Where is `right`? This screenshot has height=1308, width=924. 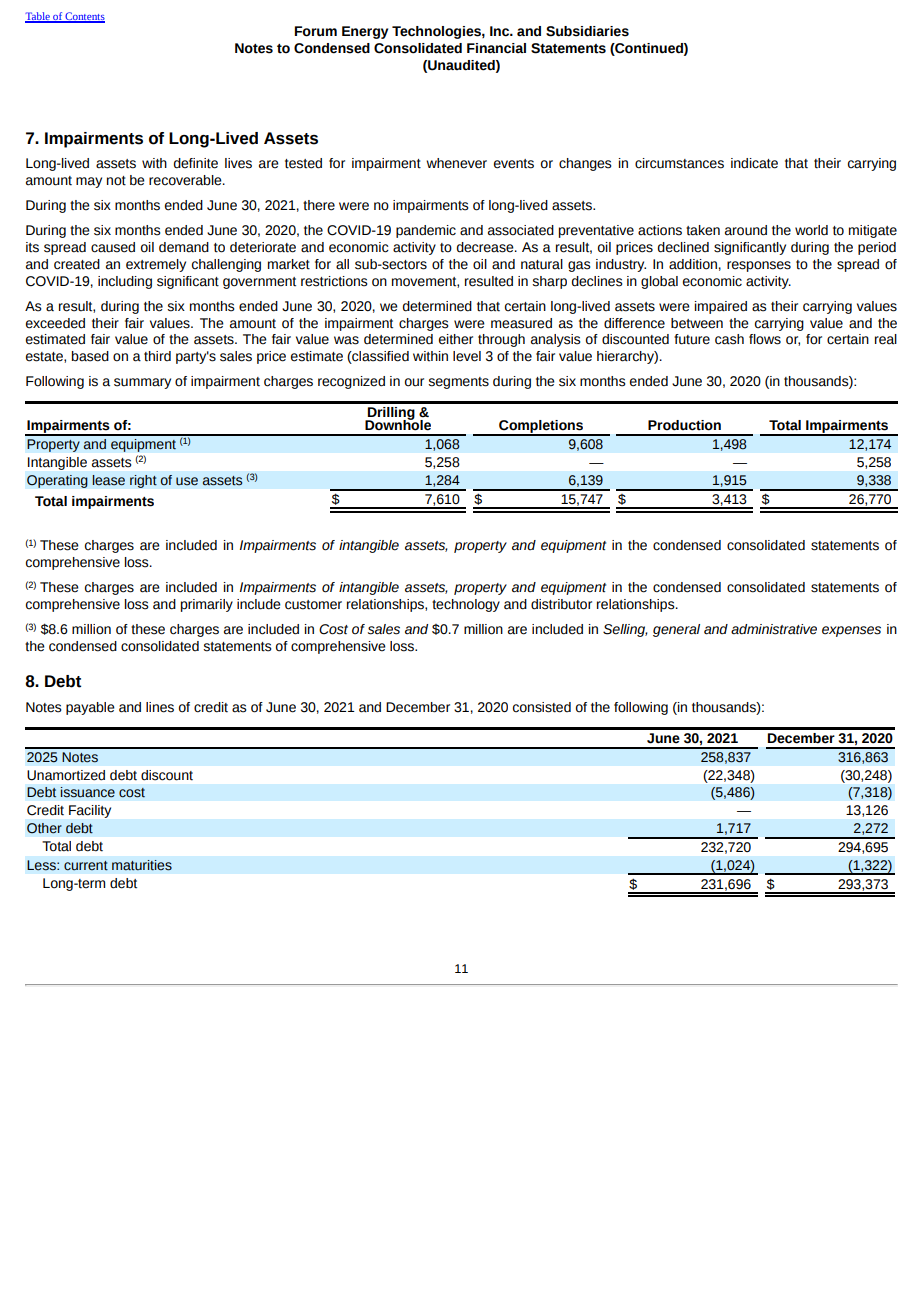
right is located at coordinates (143, 481).
